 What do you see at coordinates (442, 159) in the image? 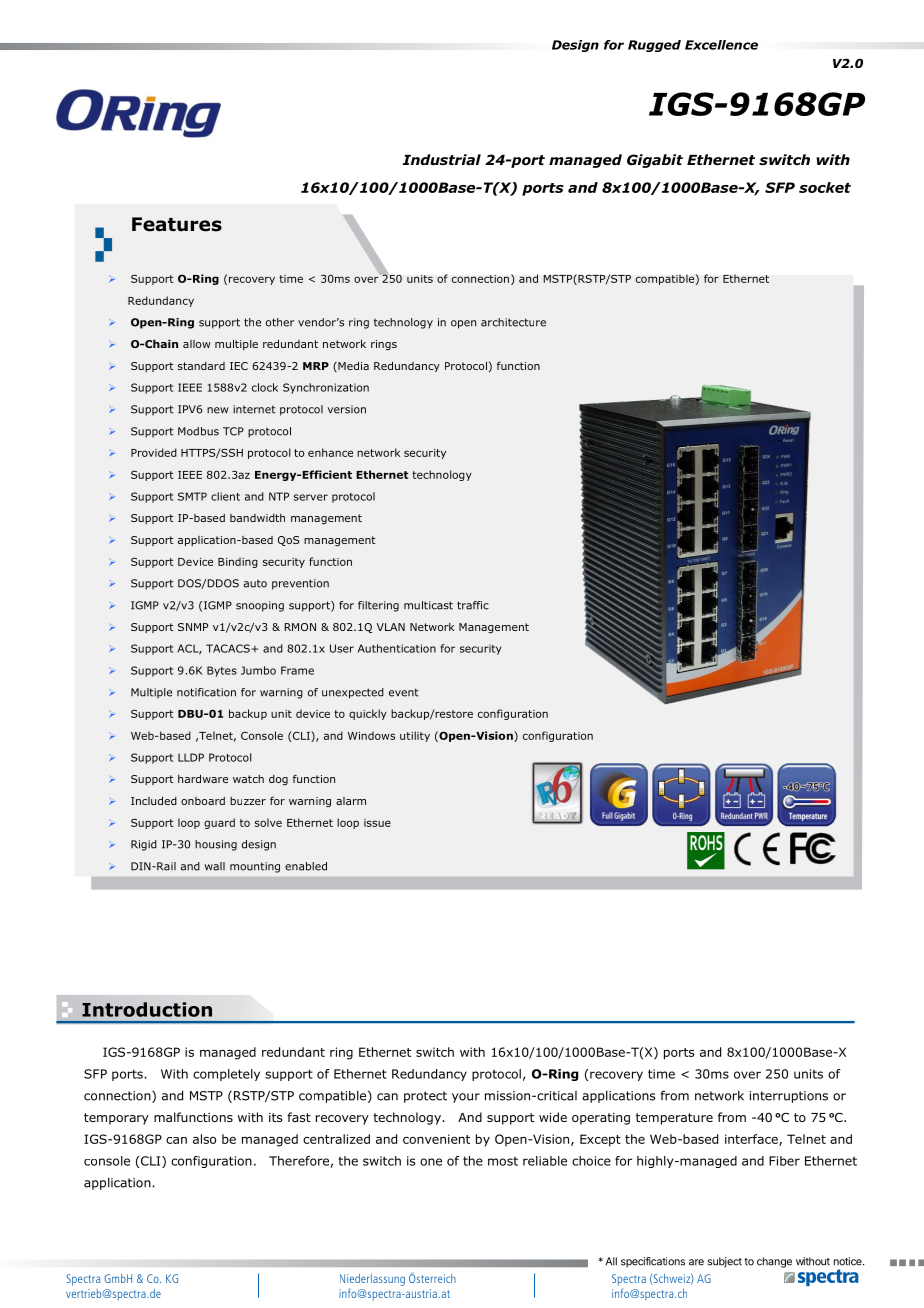
I see `Industrial` at bounding box center [442, 159].
